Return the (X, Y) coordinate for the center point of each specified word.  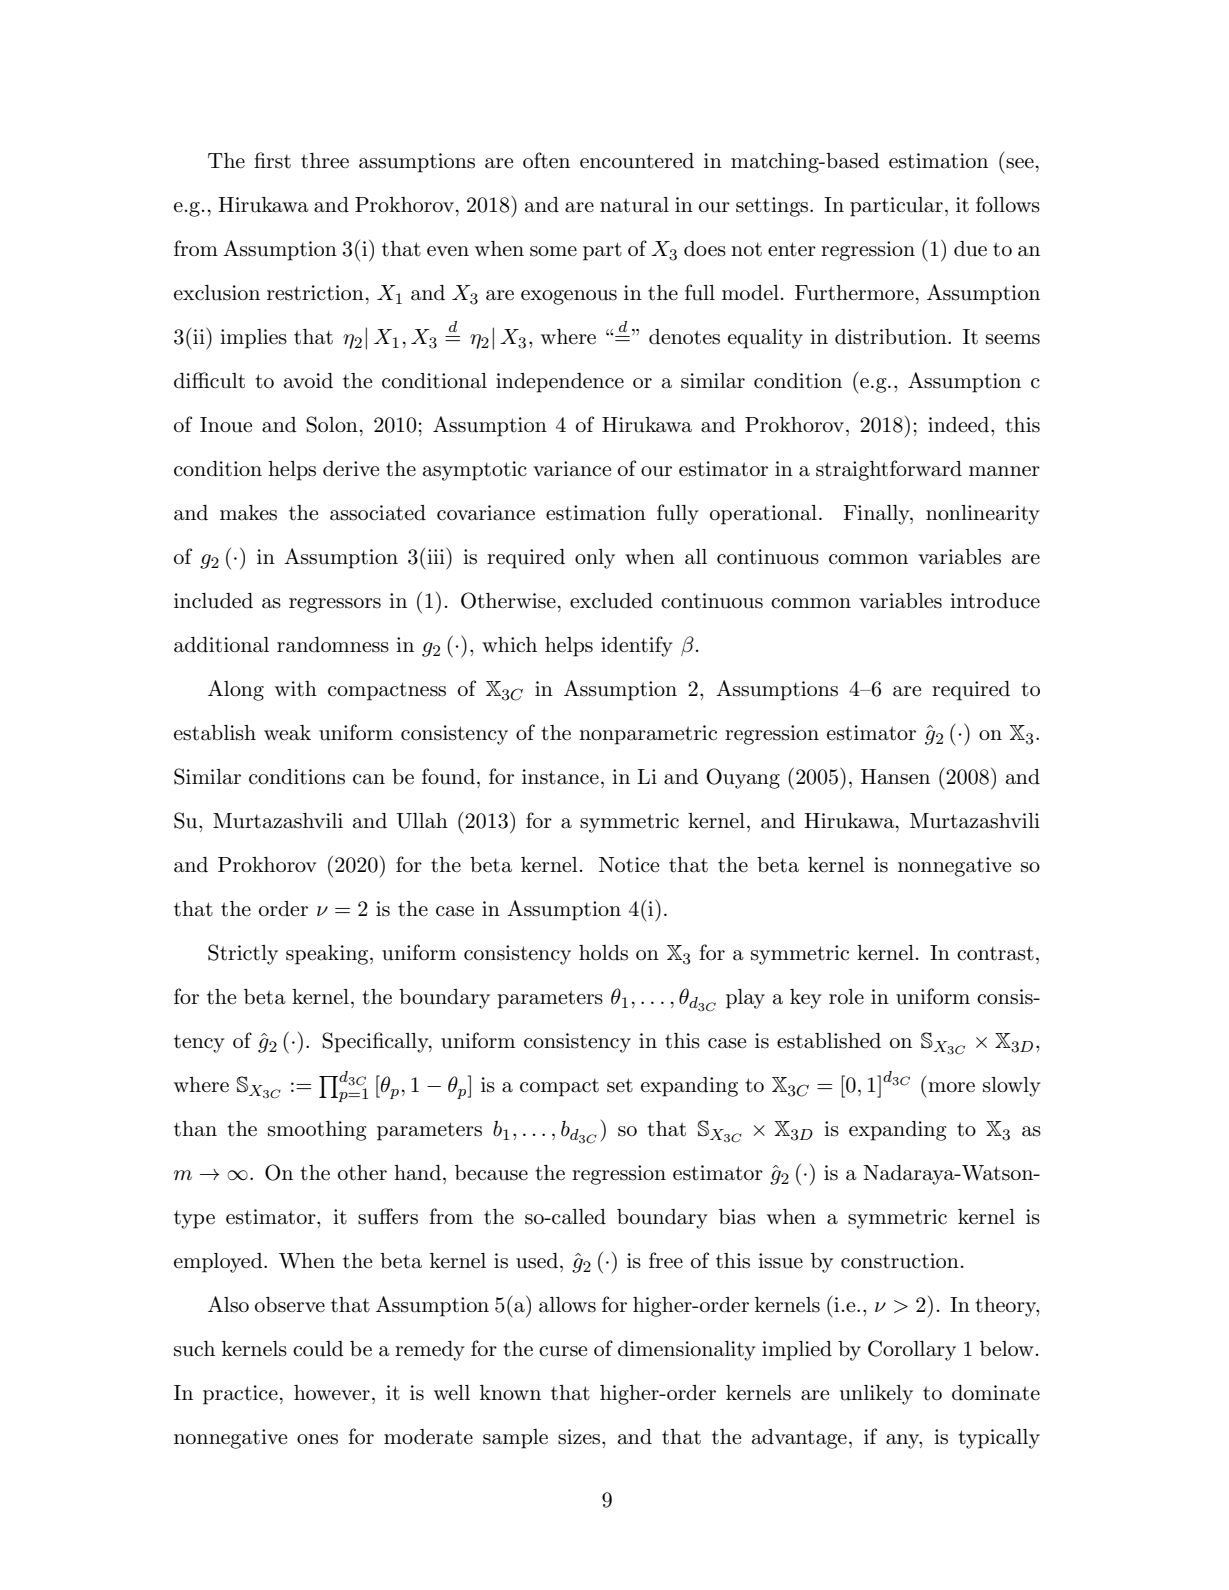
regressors (335, 605)
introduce (995, 601)
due (970, 249)
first (272, 160)
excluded (611, 601)
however (332, 1393)
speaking (328, 955)
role (846, 996)
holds (603, 953)
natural (634, 205)
